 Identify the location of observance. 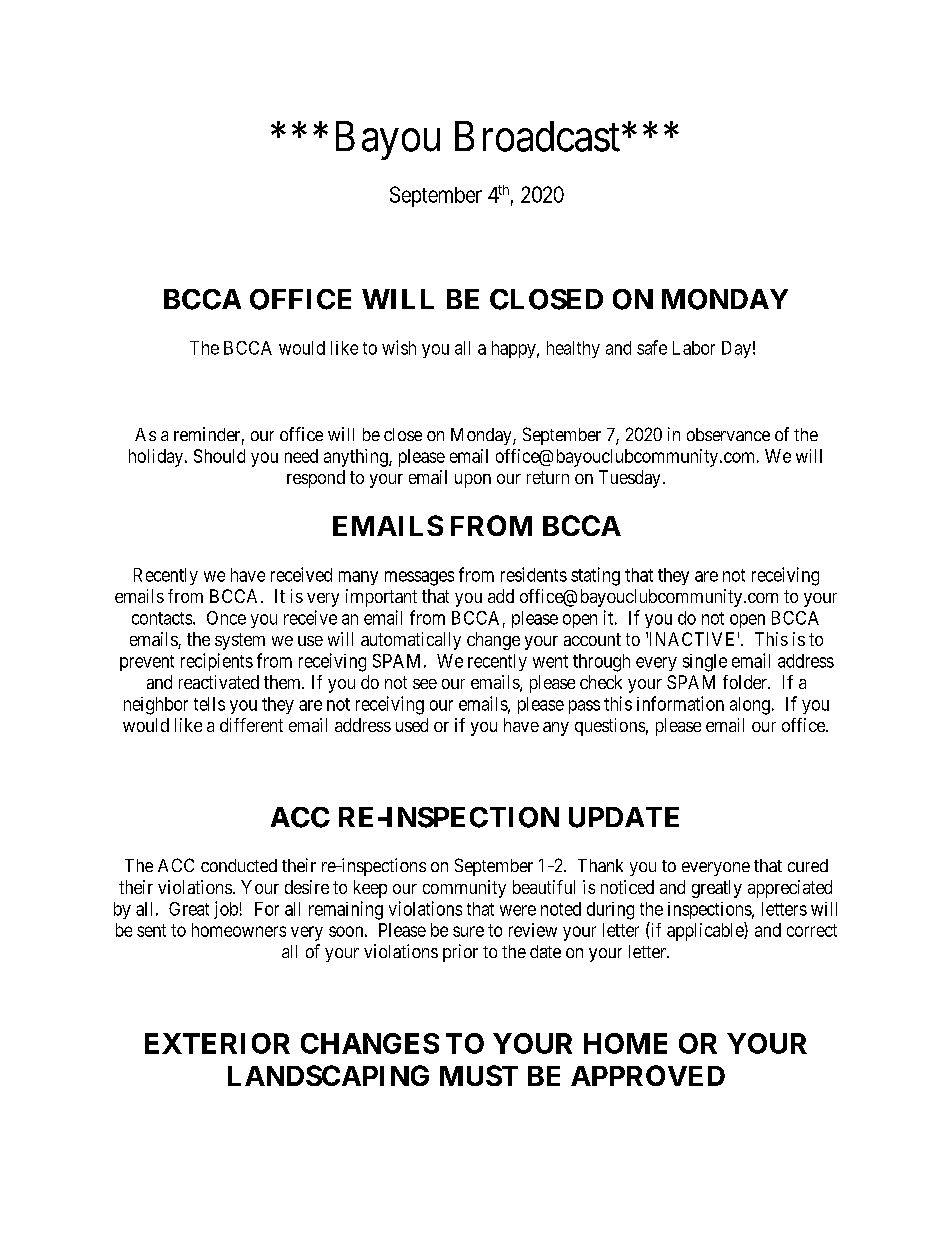
(728, 434).
